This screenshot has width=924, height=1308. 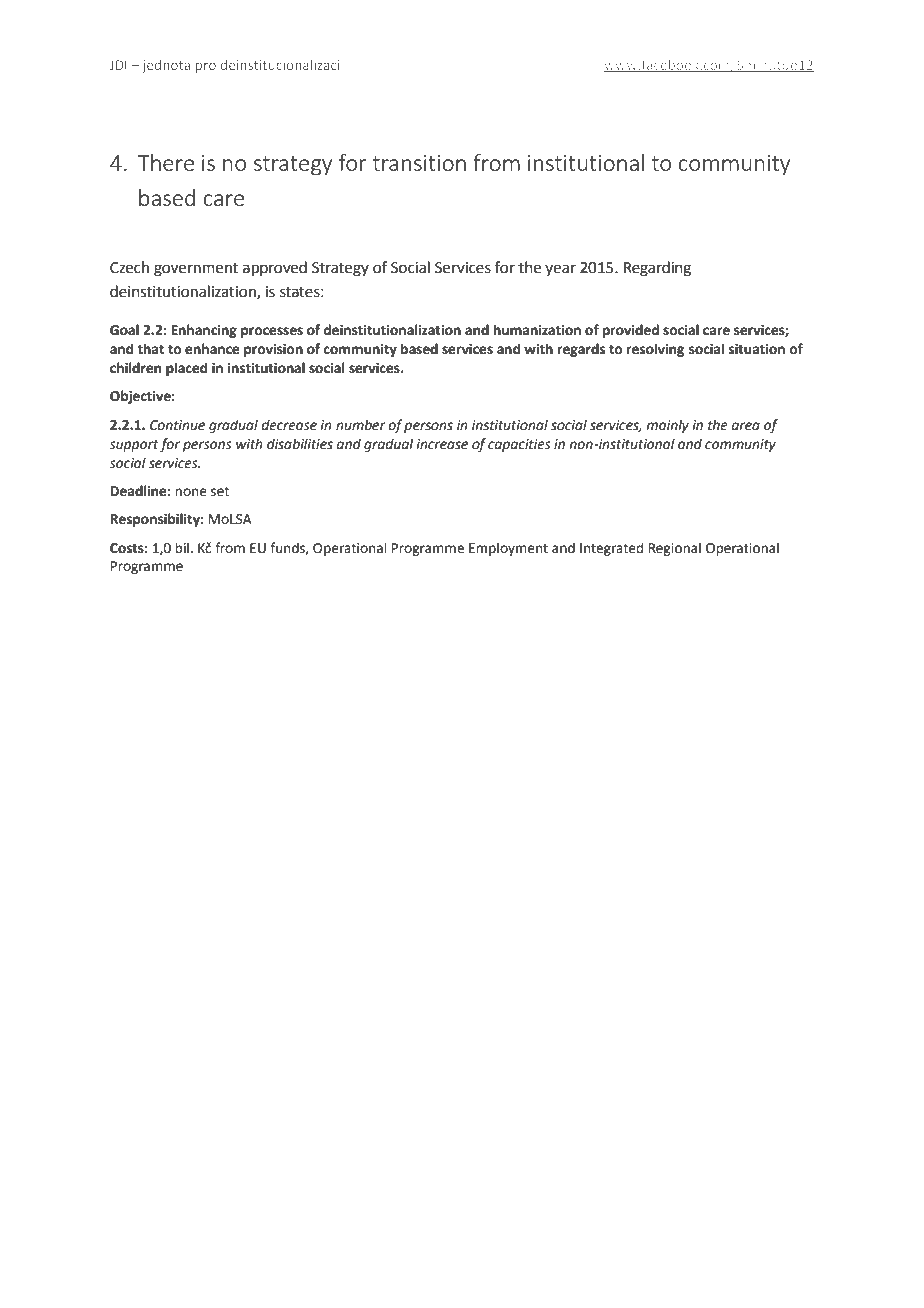 I want to click on none, so click(x=191, y=492).
